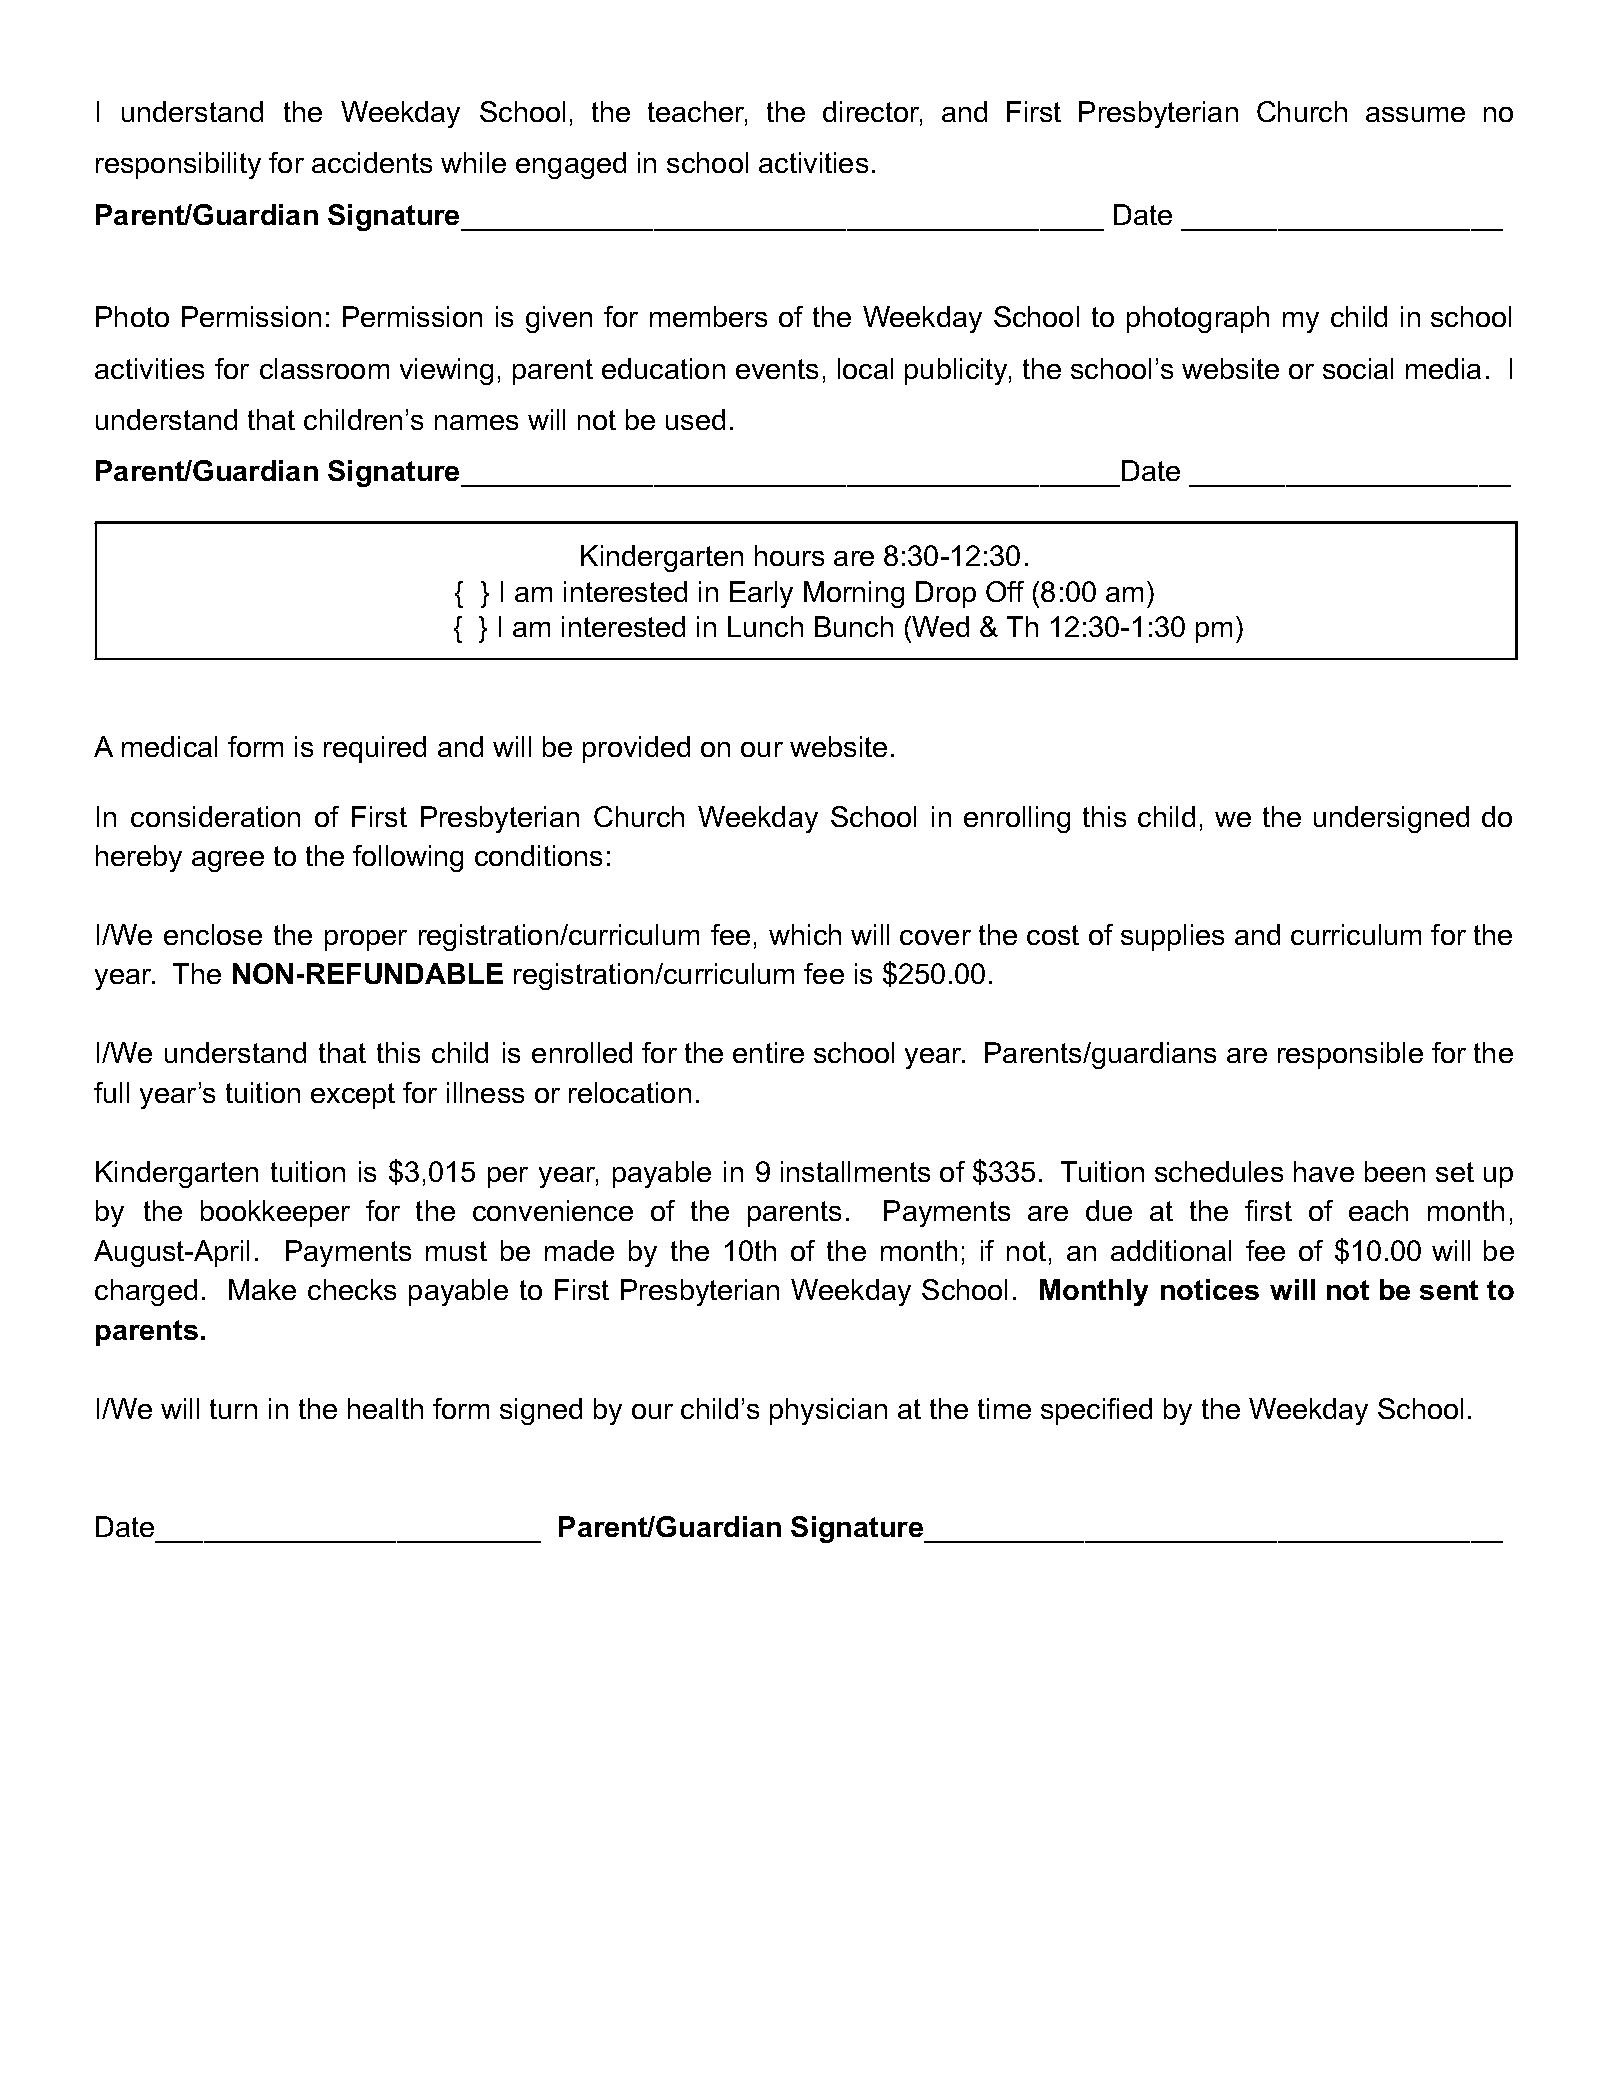  Describe the element at coordinates (1005, 591) in the document. I see `Off` at that location.
